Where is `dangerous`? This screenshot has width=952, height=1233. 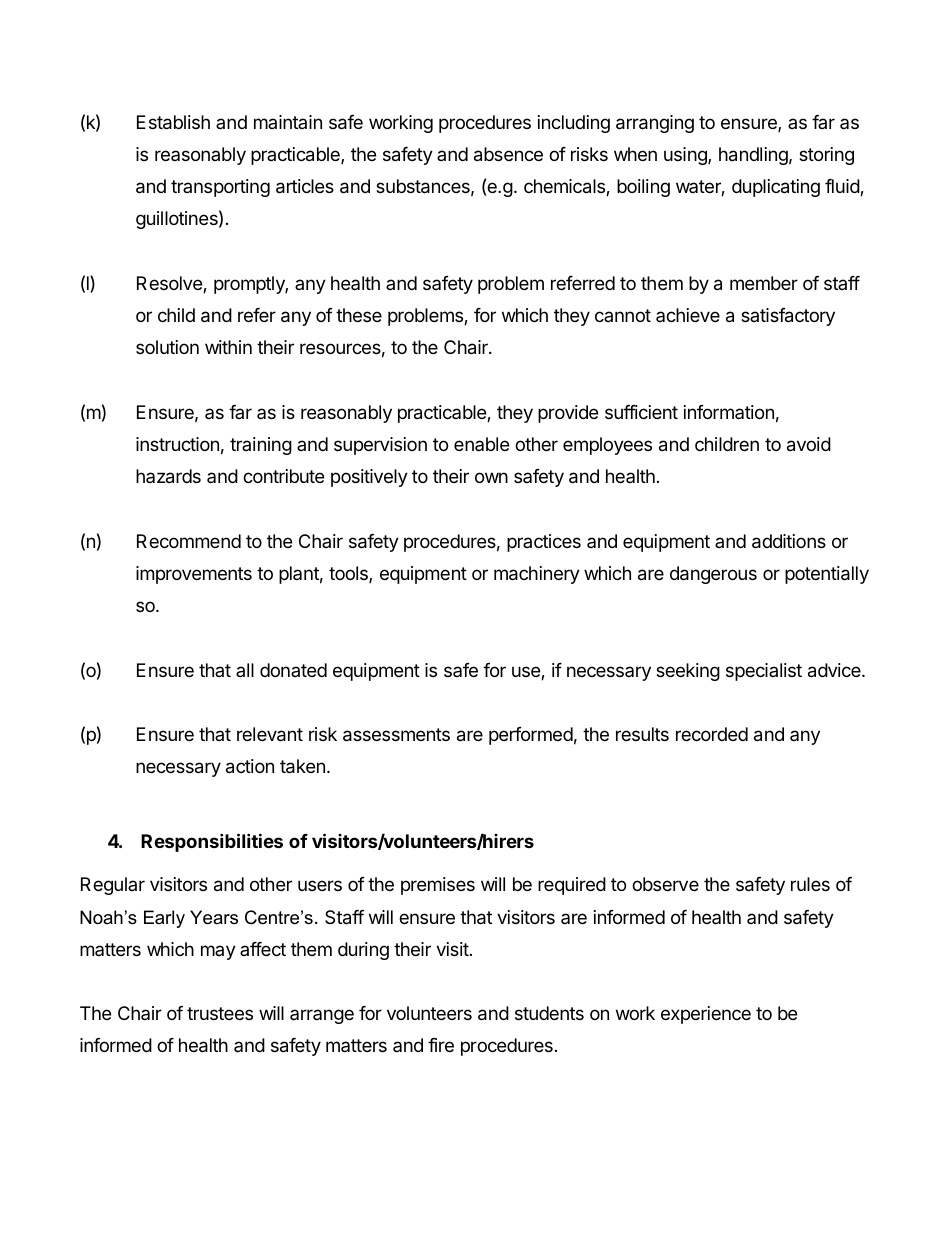 dangerous is located at coordinates (713, 575).
